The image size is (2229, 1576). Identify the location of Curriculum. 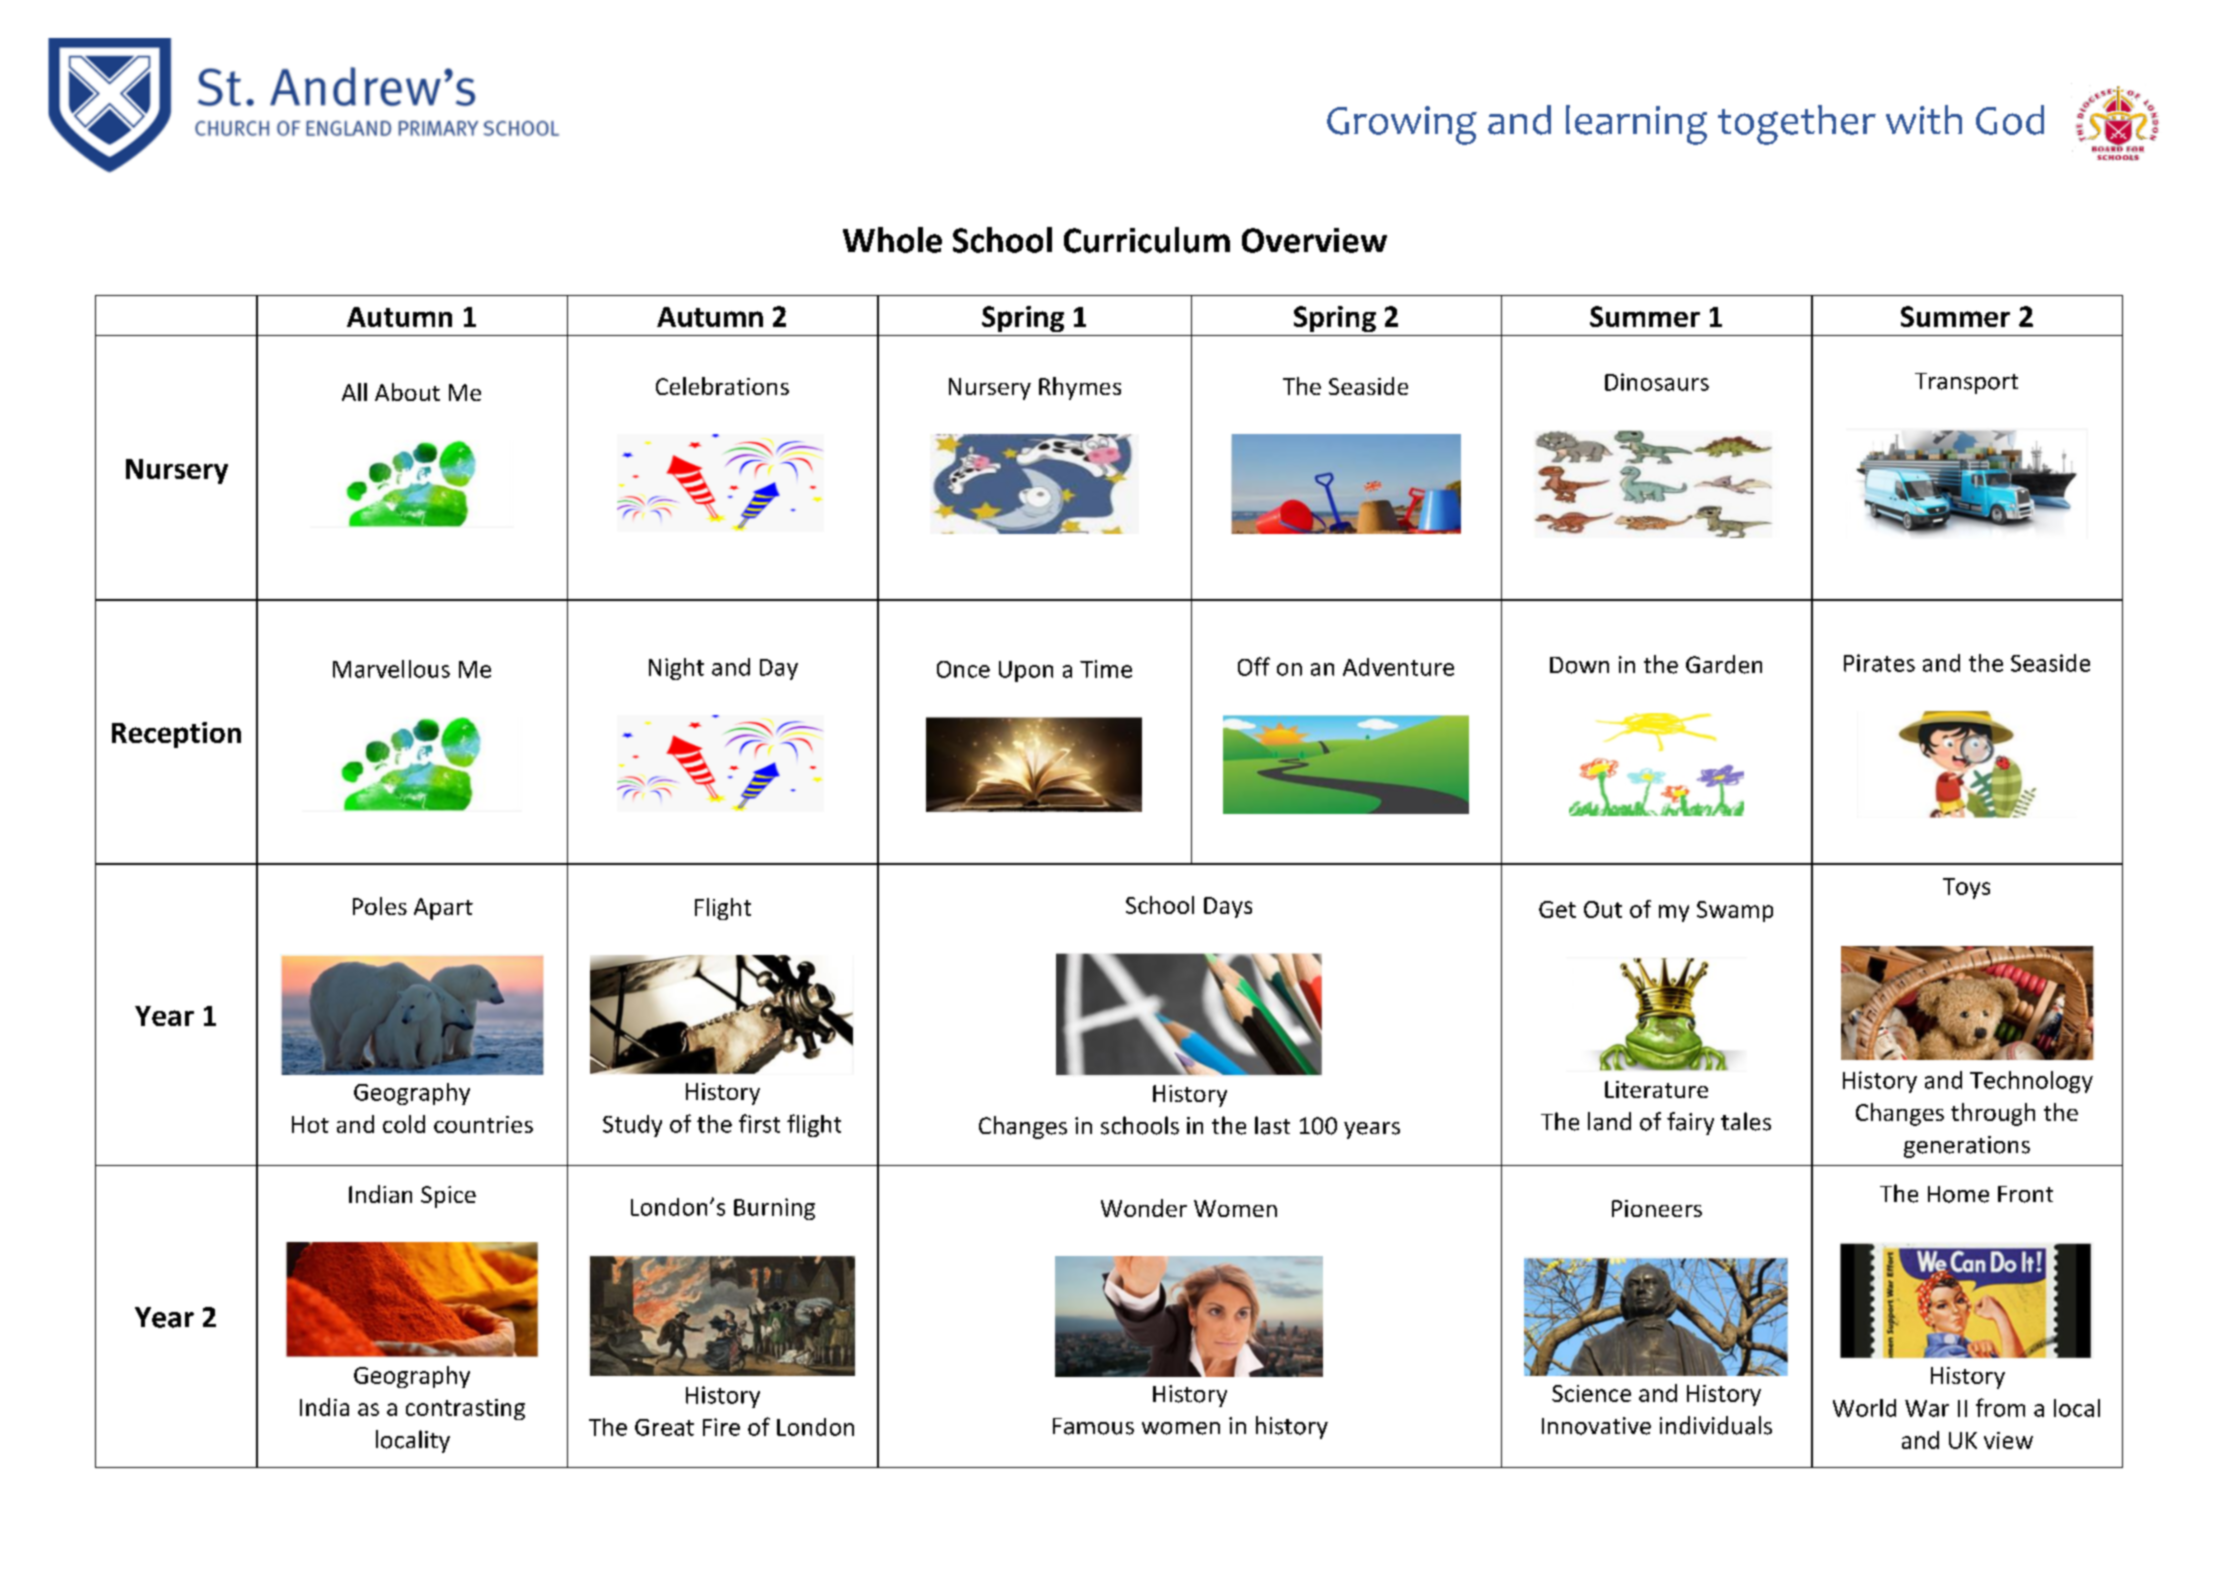
(1147, 240).
